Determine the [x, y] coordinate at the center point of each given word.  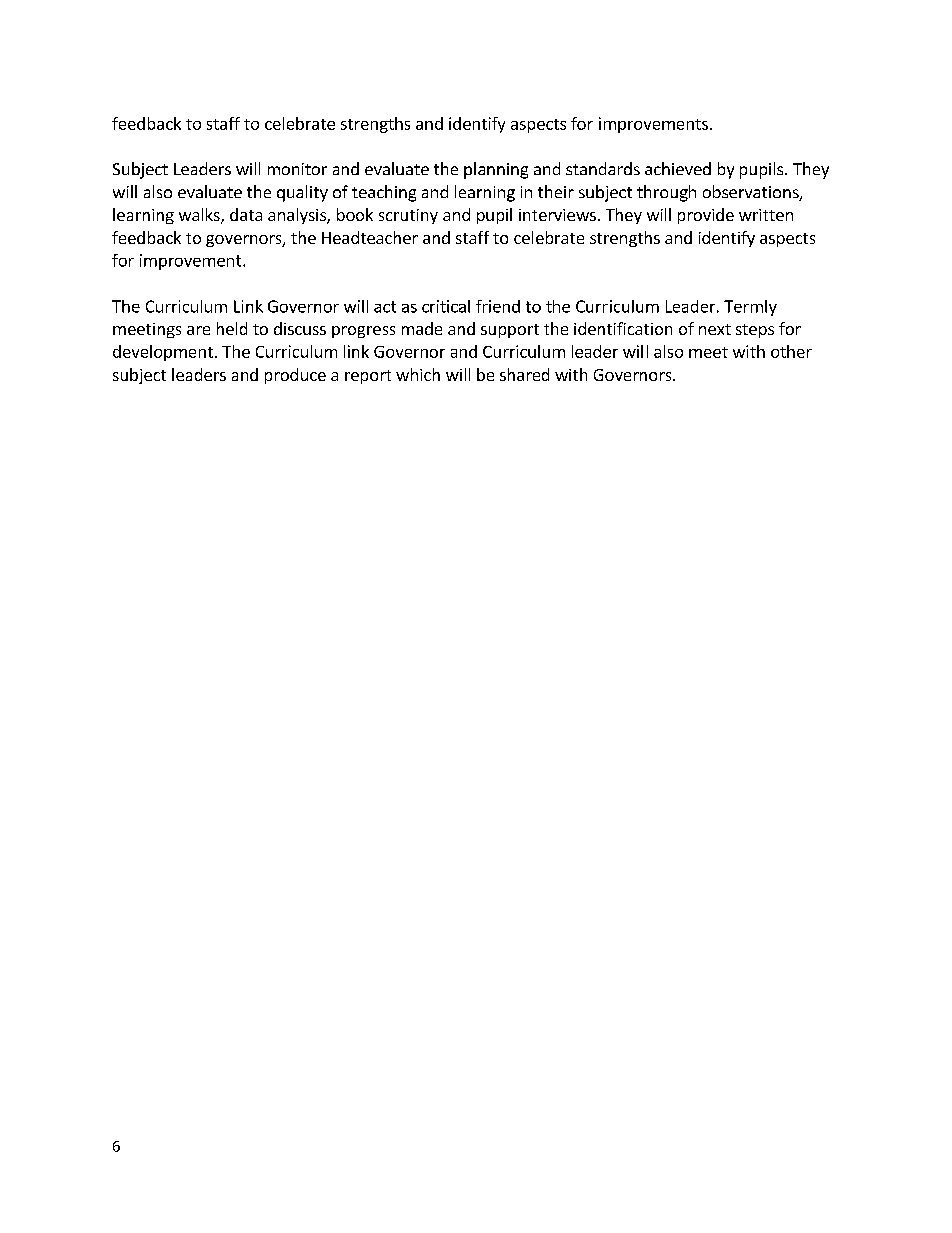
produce [295, 376]
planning [496, 170]
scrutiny [408, 216]
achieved [678, 168]
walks [200, 216]
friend [498, 306]
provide [706, 216]
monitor [297, 169]
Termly [750, 308]
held [232, 328]
